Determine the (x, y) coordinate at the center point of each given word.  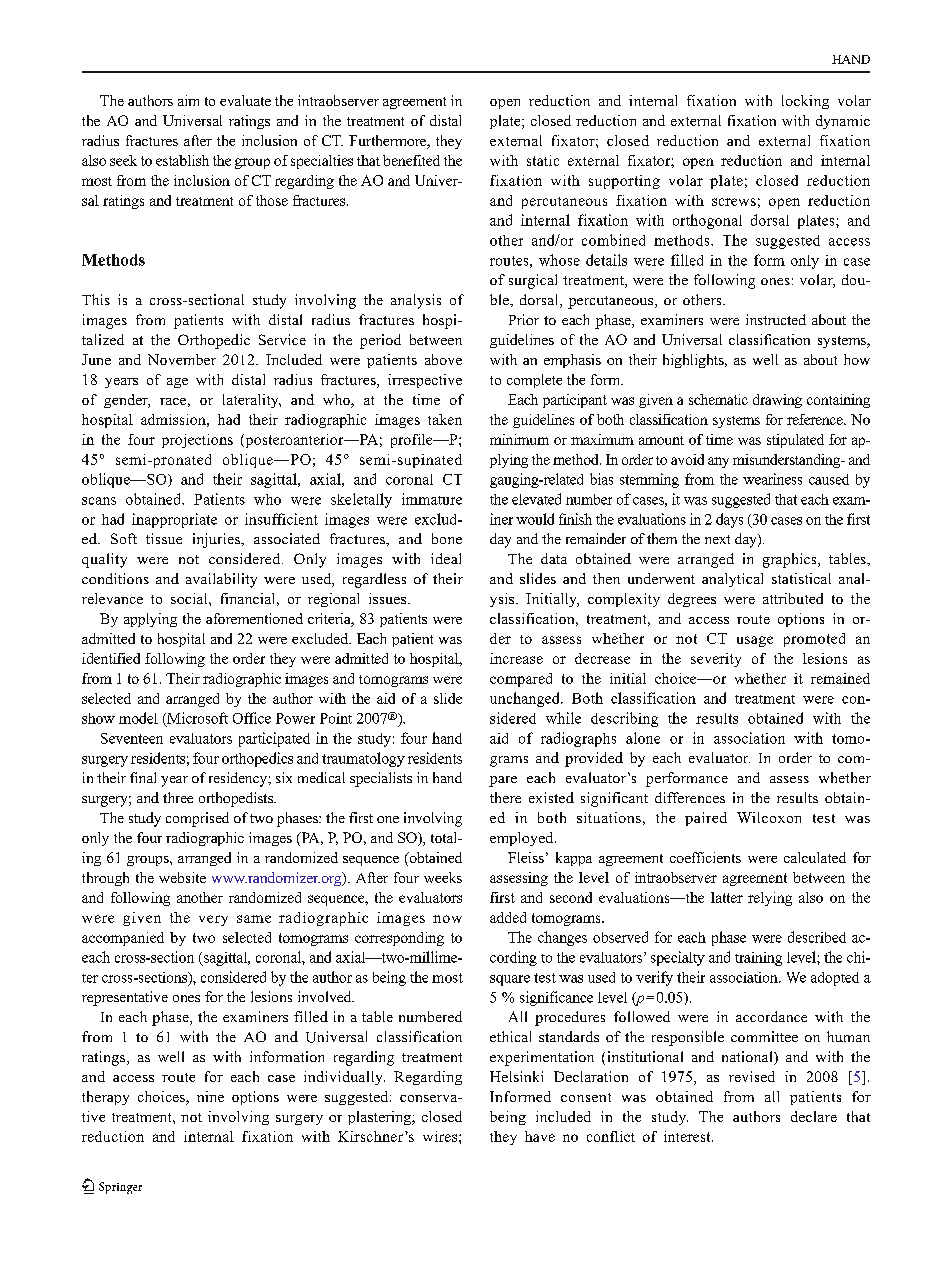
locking (805, 102)
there (505, 797)
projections (197, 441)
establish (182, 160)
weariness (772, 479)
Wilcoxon (769, 817)
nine (210, 1096)
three (178, 797)
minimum (519, 439)
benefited (411, 160)
